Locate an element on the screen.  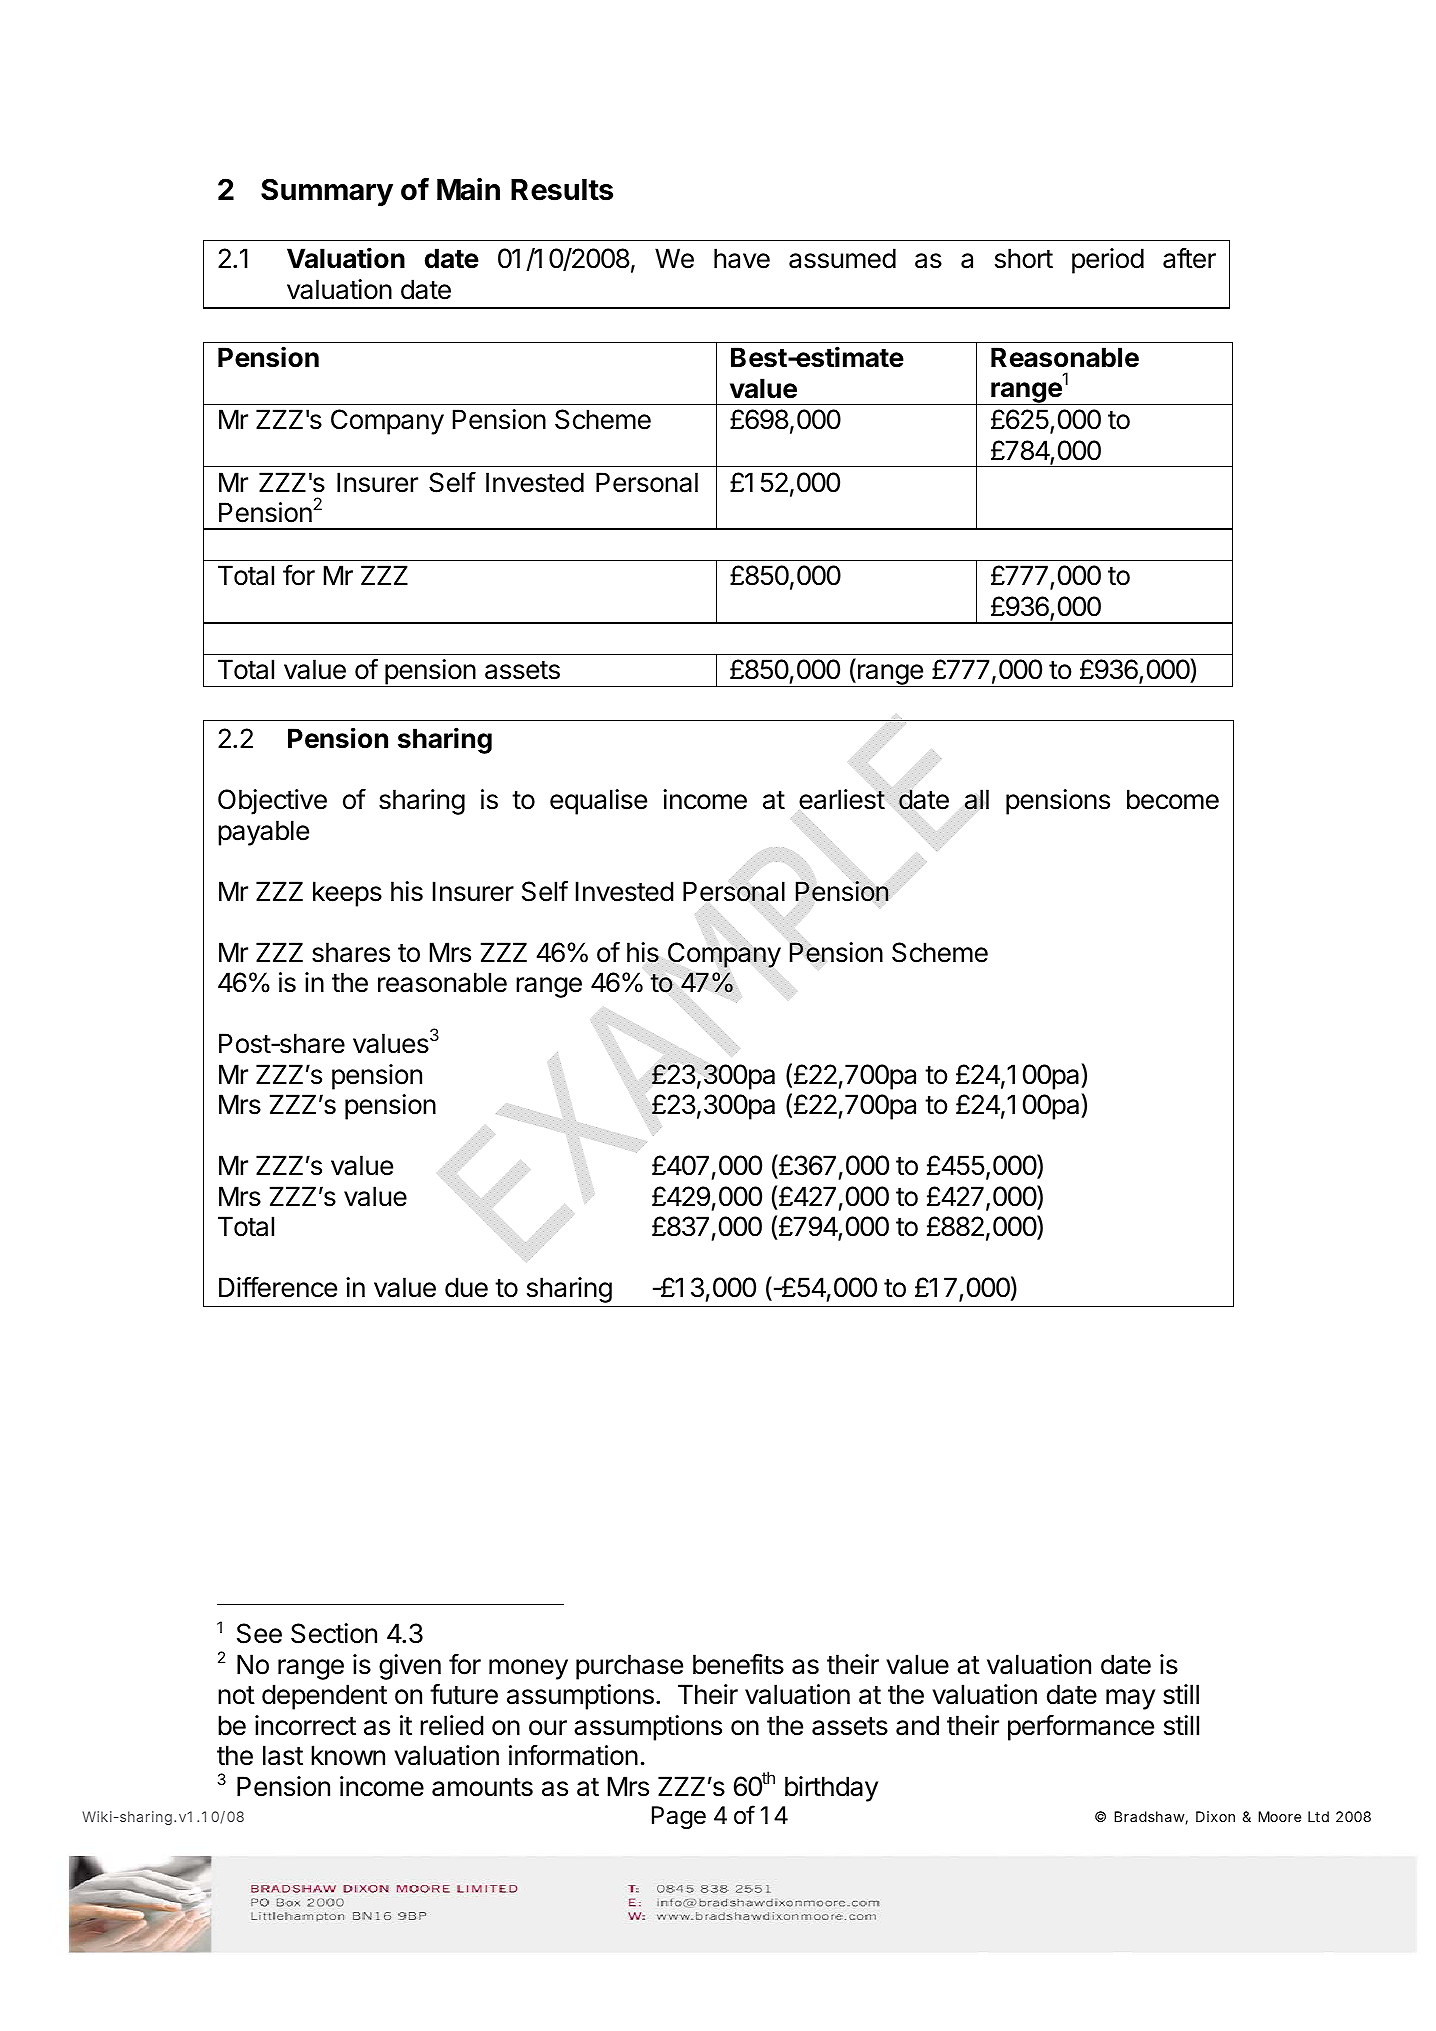
equalise is located at coordinates (598, 802).
